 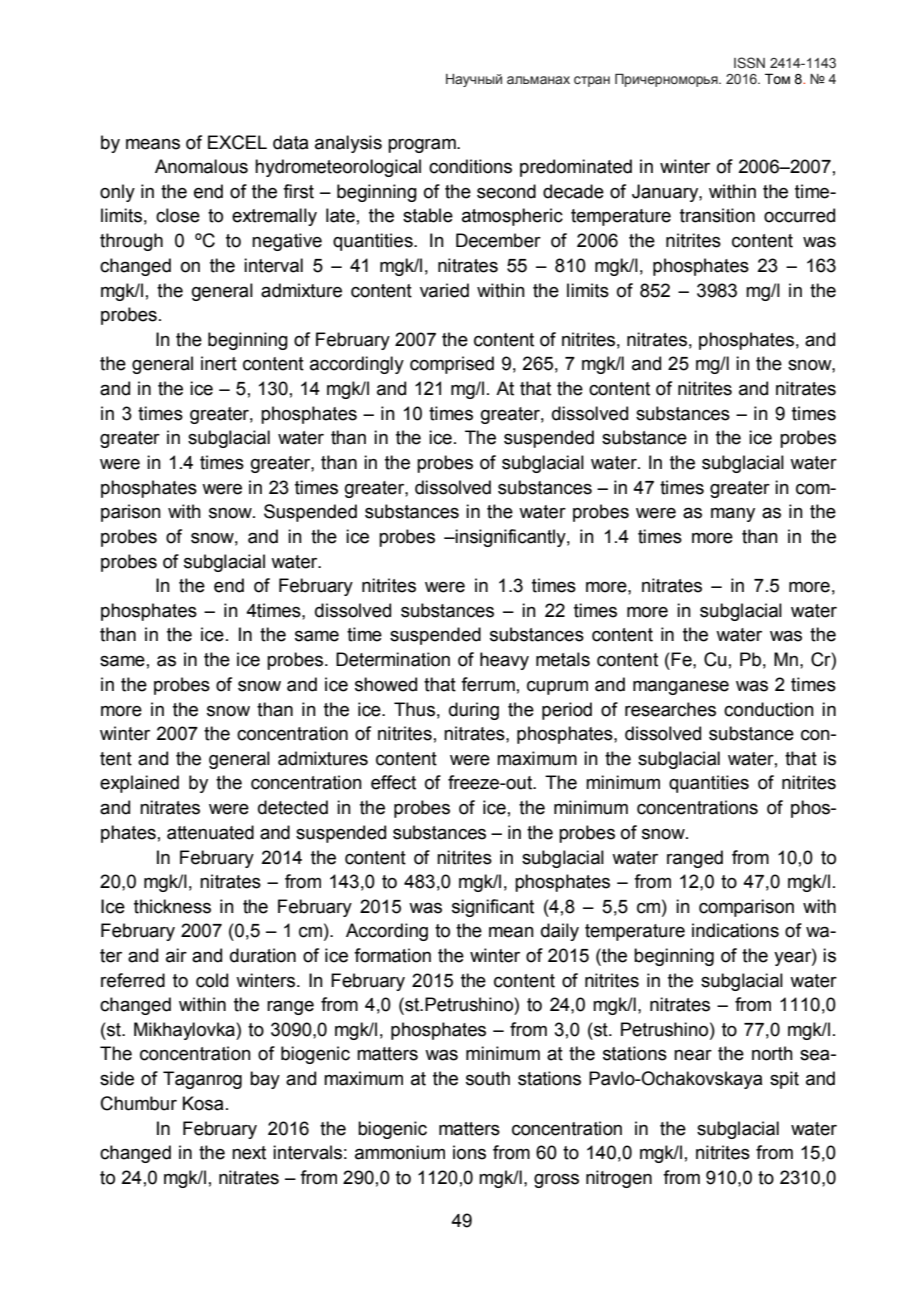 I want to click on ISSN, so click(x=749, y=62).
